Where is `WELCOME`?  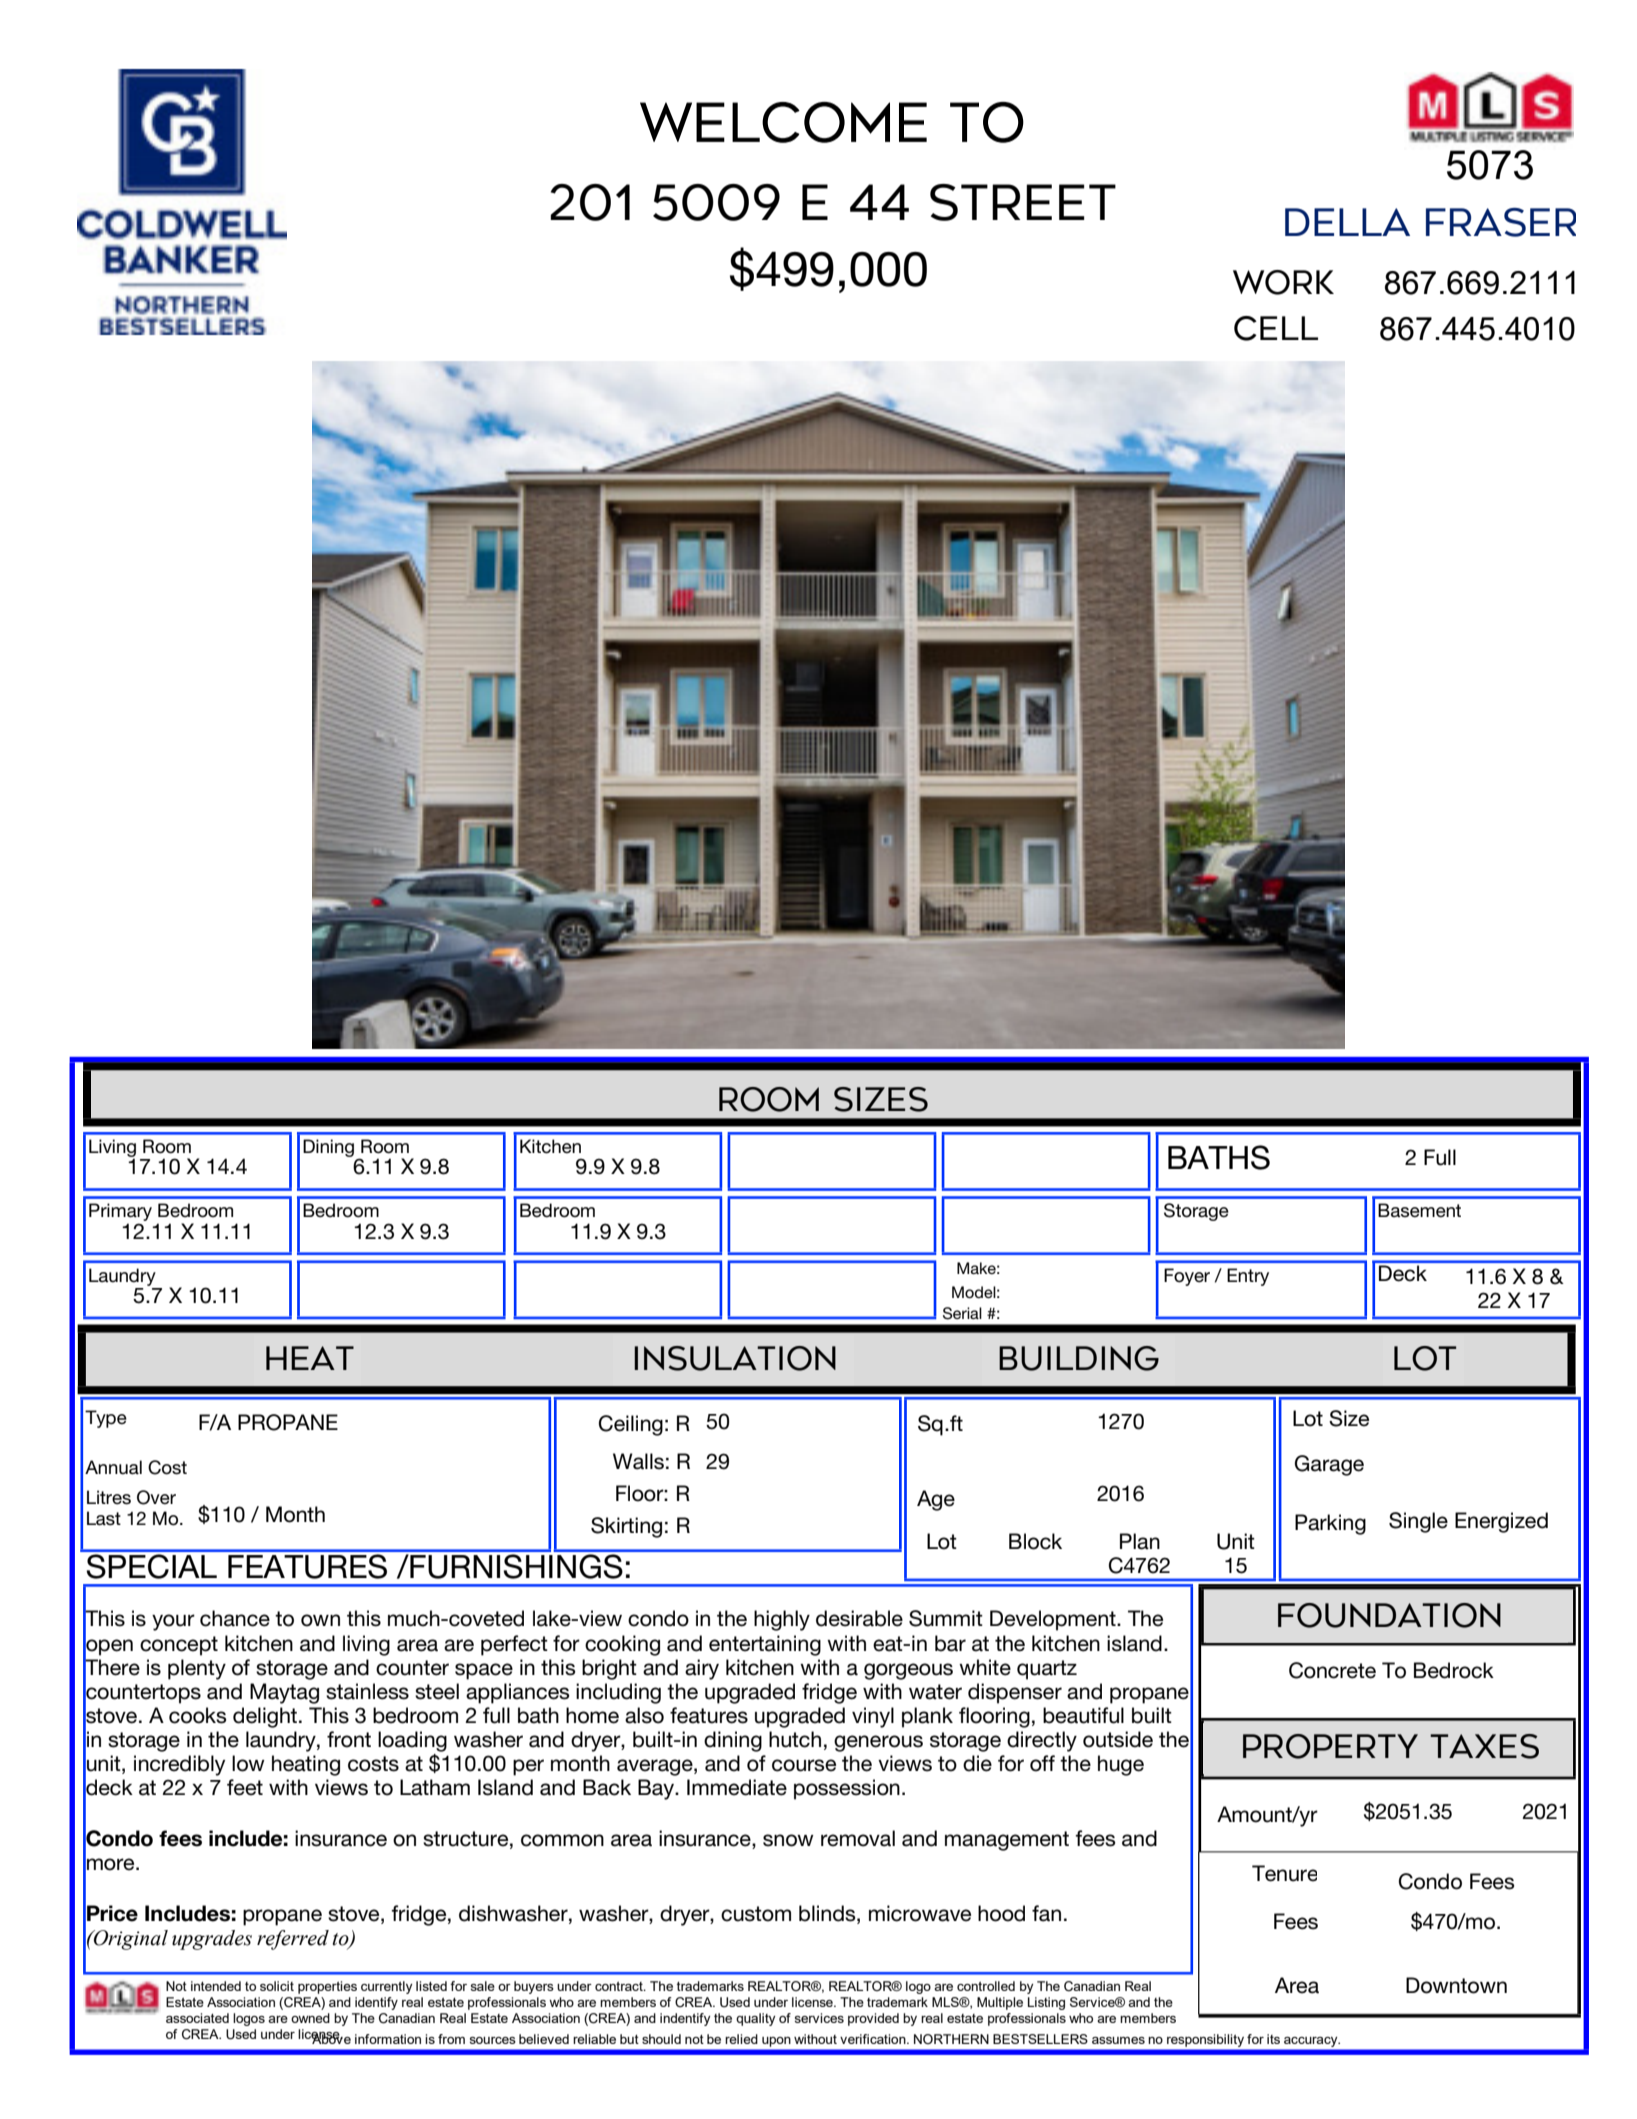
WELCOME is located at coordinates (783, 122).
